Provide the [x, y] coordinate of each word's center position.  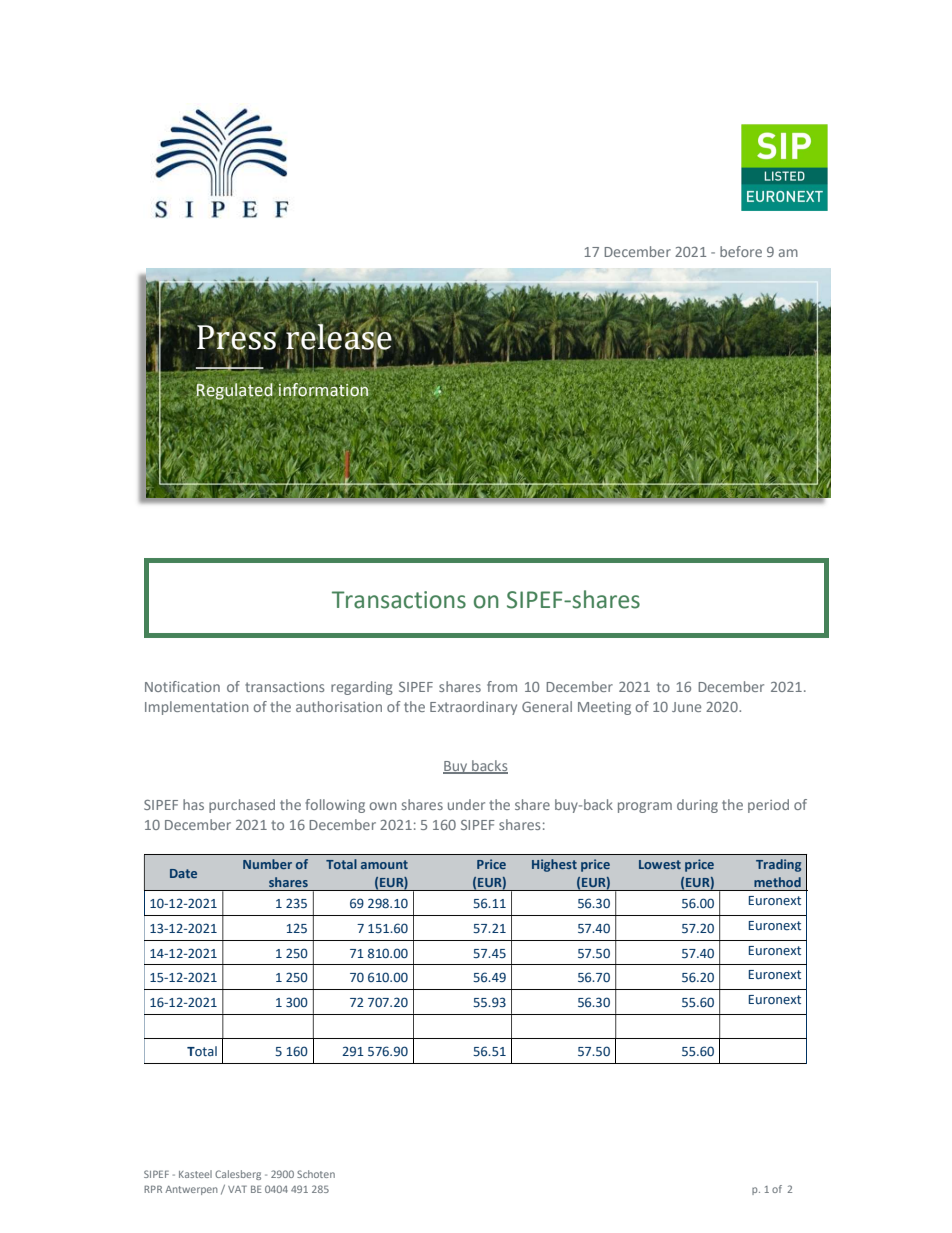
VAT [237, 1189]
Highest [554, 865]
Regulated [235, 391]
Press [237, 337]
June [686, 707]
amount [384, 864]
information [323, 390]
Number [267, 864]
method [777, 882]
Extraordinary [473, 708]
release [339, 337]
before [741, 251]
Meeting [604, 708]
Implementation [197, 708]
